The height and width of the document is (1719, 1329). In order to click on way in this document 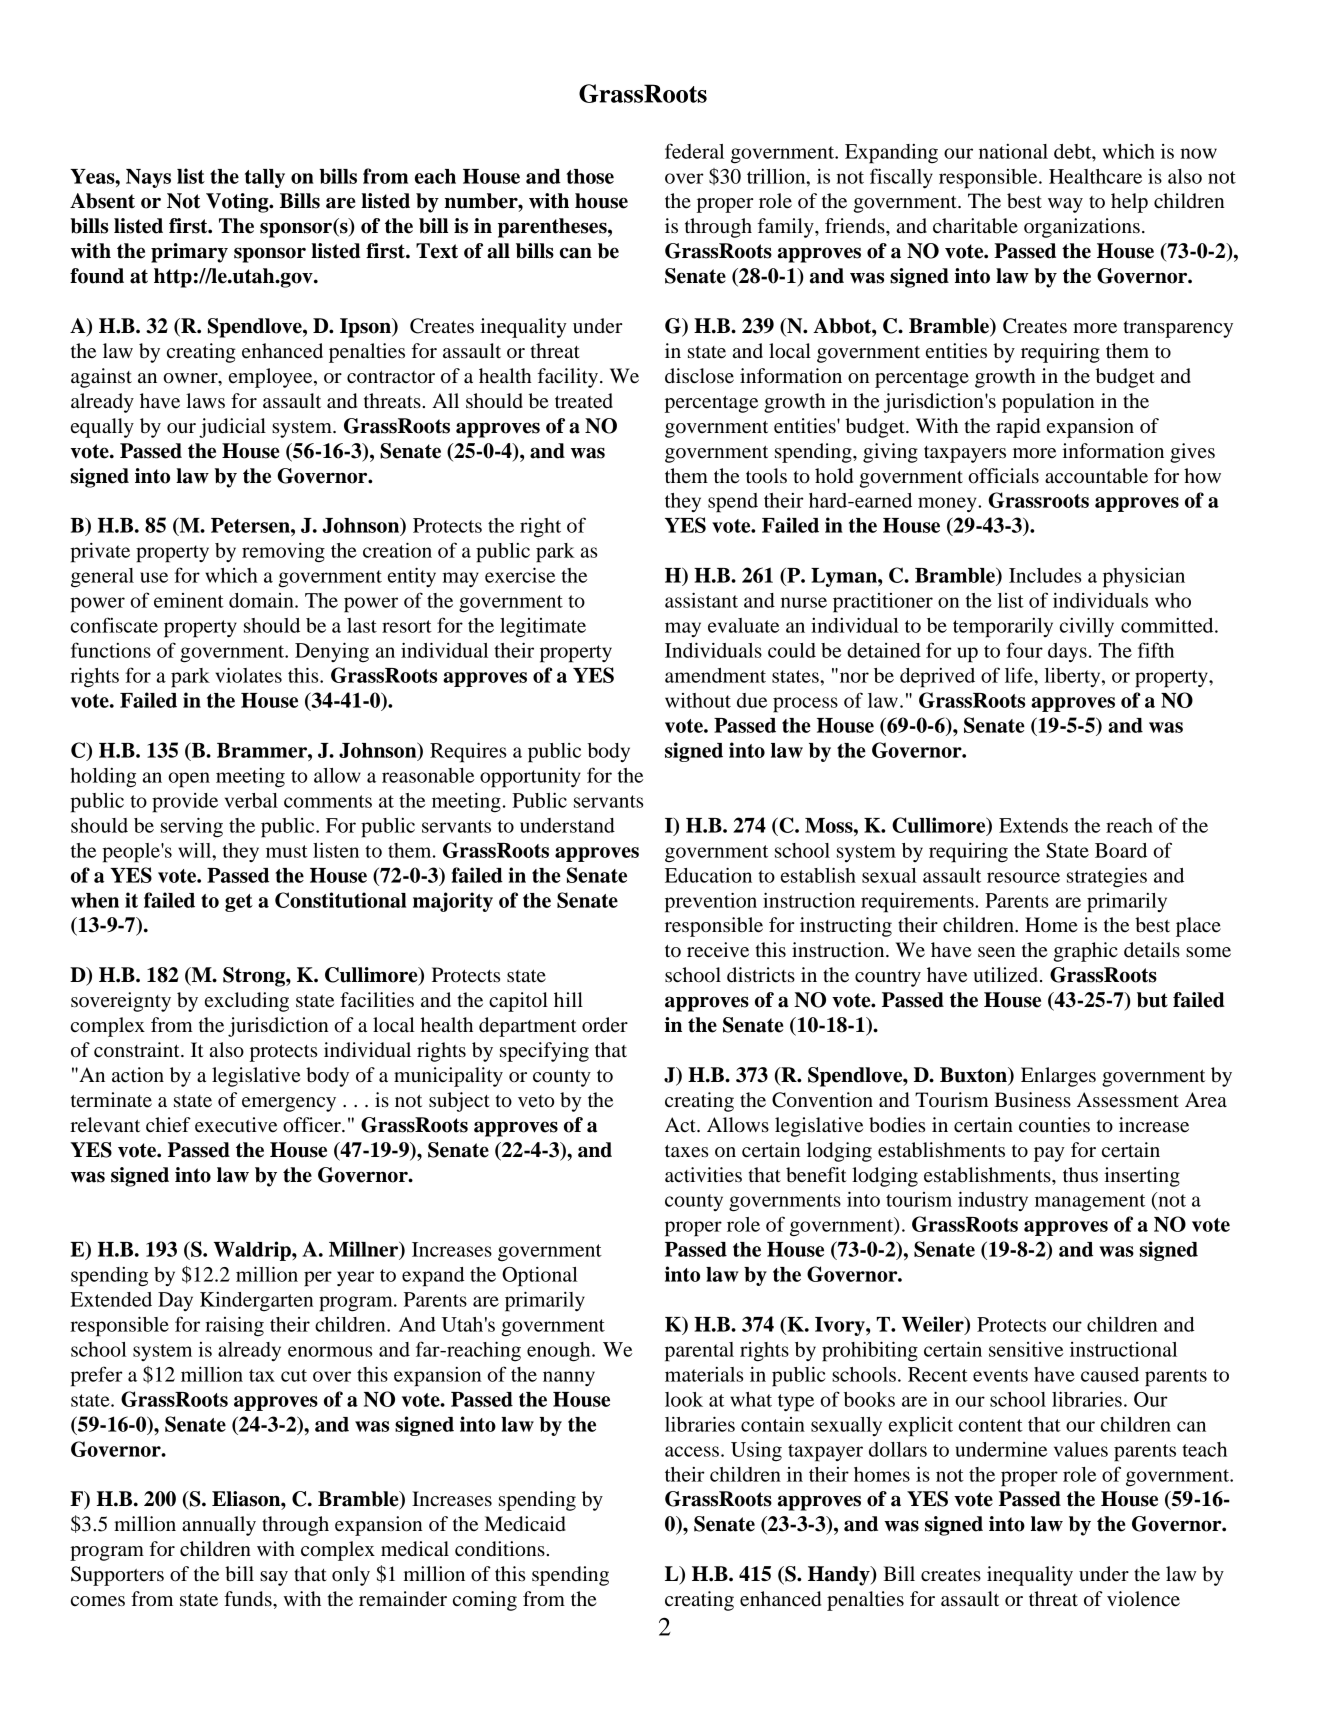, I will do `click(1065, 205)`.
